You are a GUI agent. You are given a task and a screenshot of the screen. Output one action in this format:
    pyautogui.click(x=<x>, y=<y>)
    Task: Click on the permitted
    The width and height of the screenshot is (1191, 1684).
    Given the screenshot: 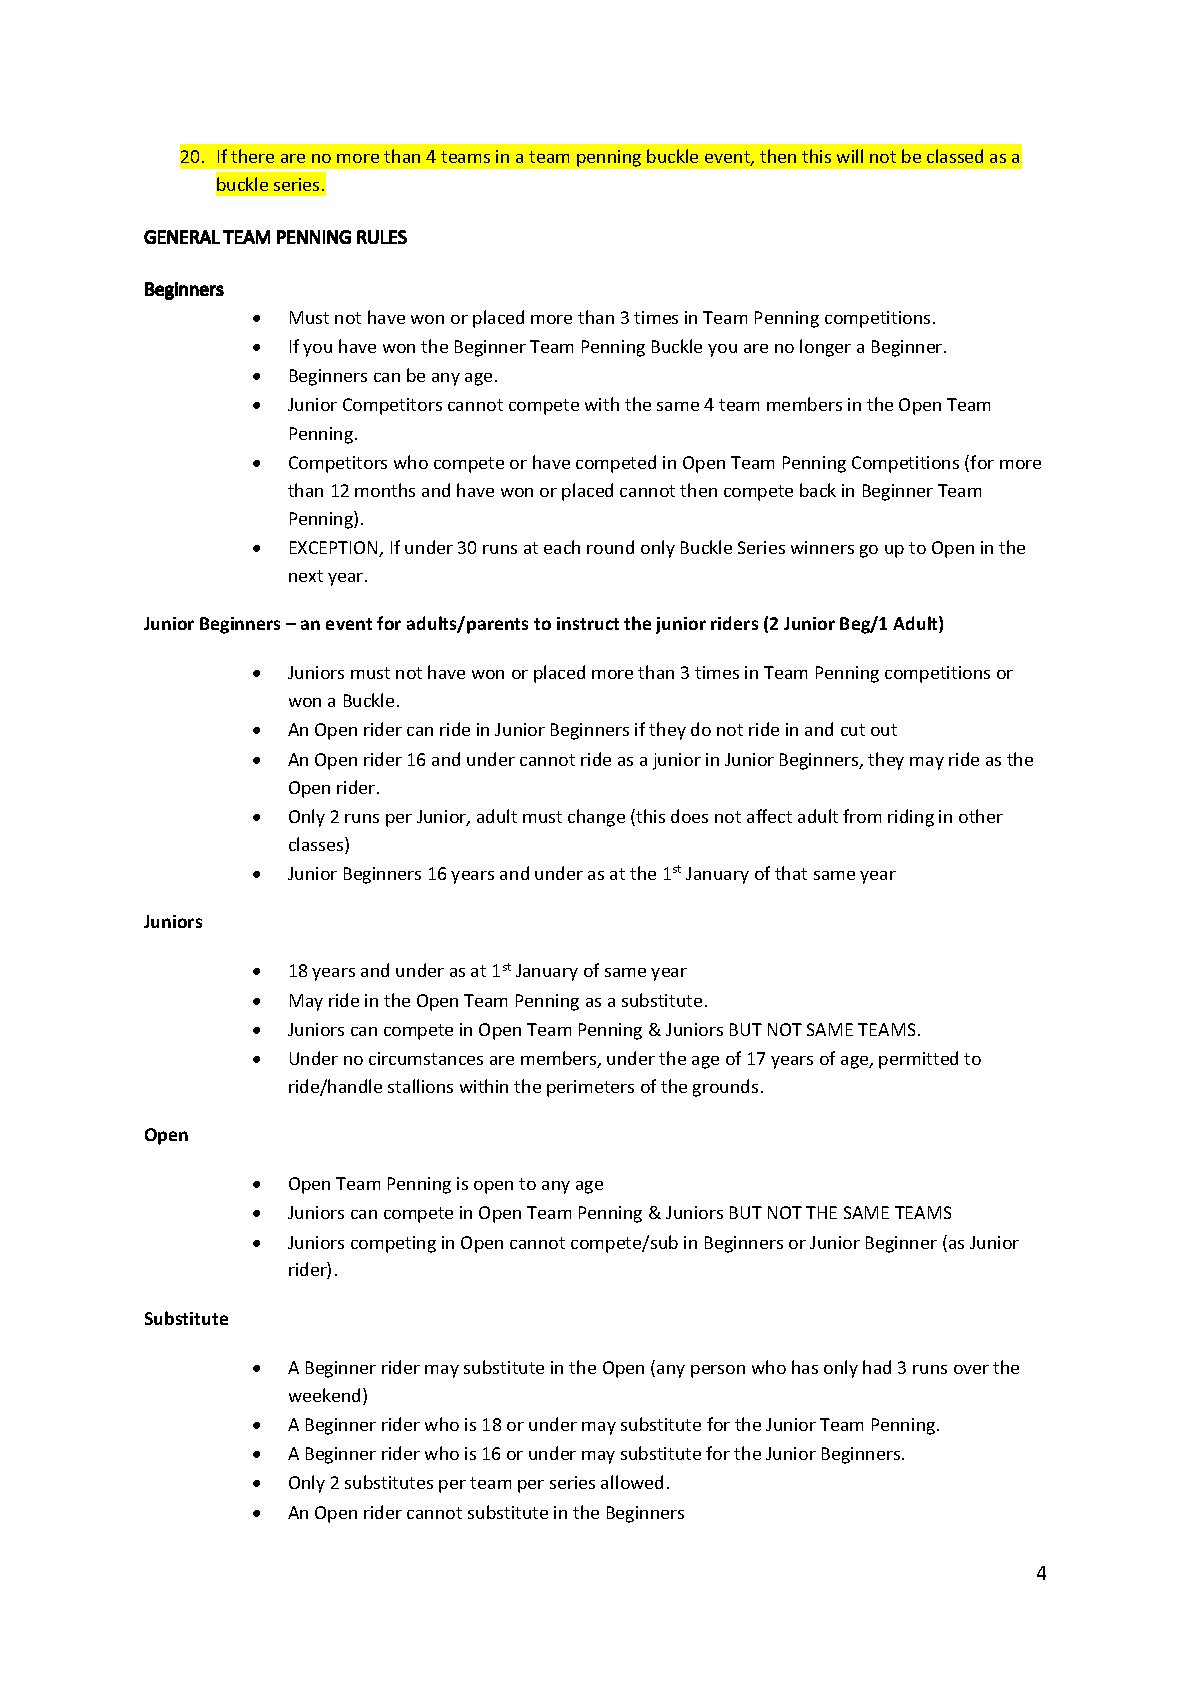 What is the action you would take?
    pyautogui.click(x=918, y=1060)
